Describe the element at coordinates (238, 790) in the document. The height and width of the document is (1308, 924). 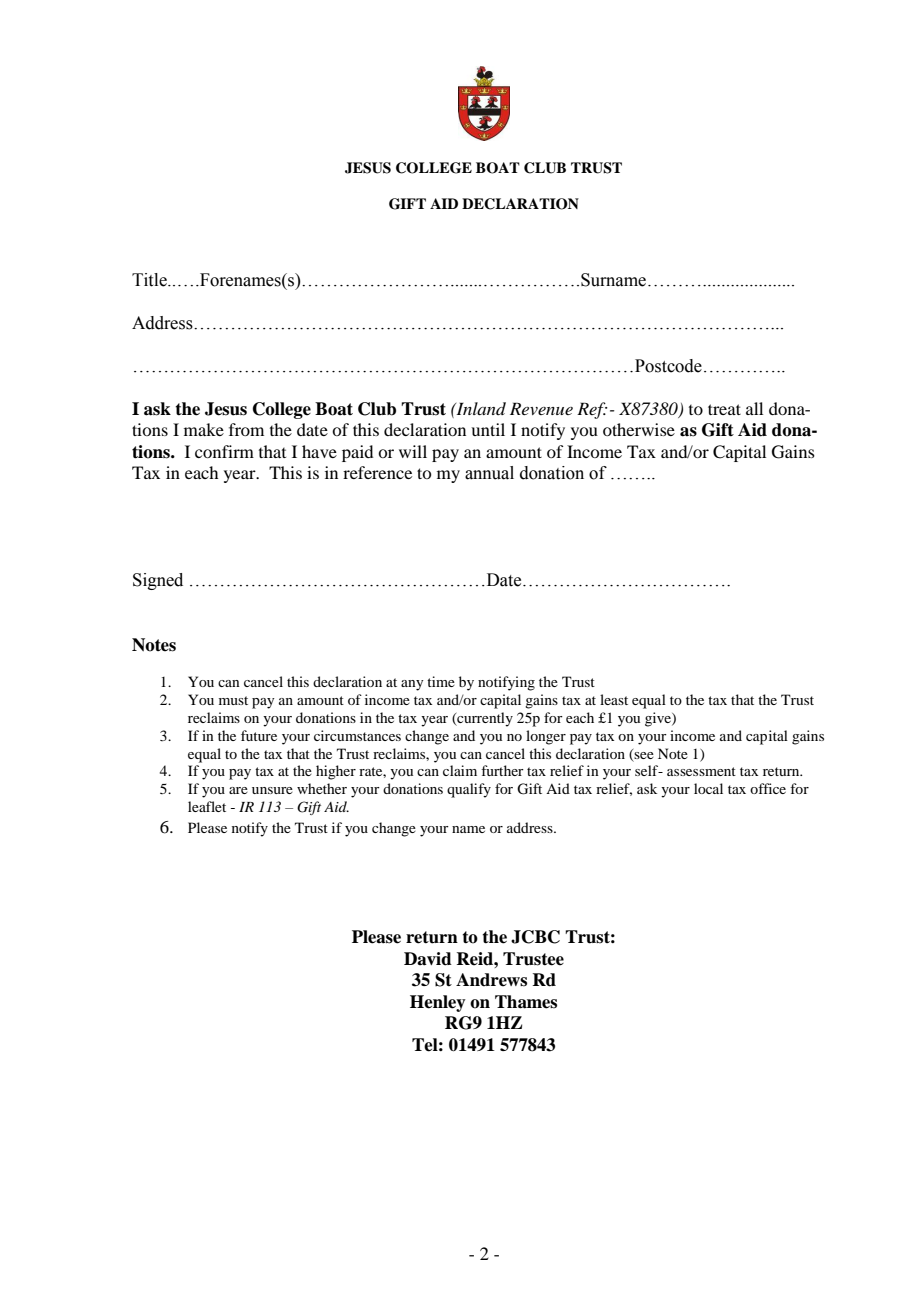
I see `are` at that location.
